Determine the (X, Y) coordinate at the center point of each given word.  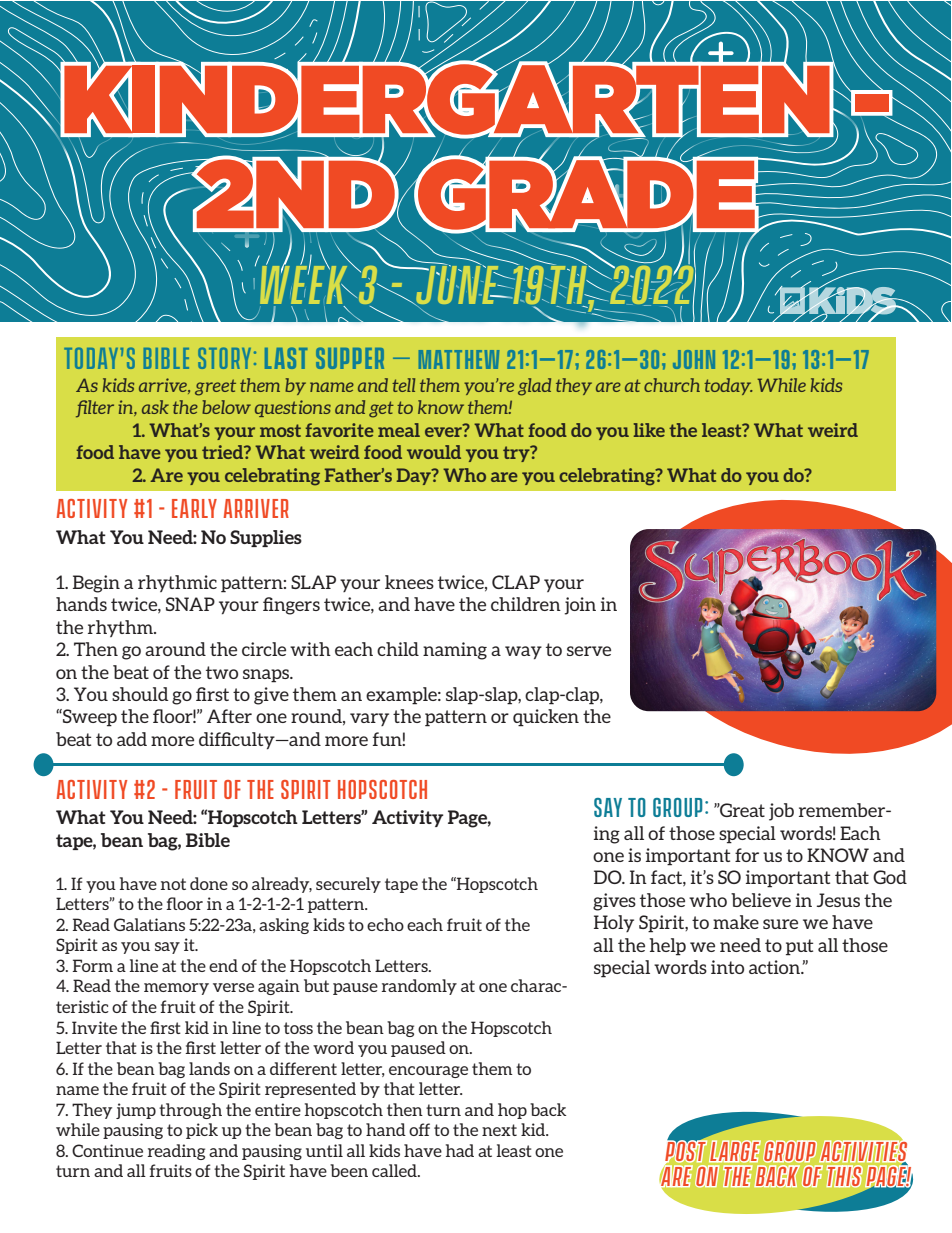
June (457, 285)
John (694, 359)
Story (224, 358)
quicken (546, 718)
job (781, 812)
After (229, 716)
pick (202, 1131)
